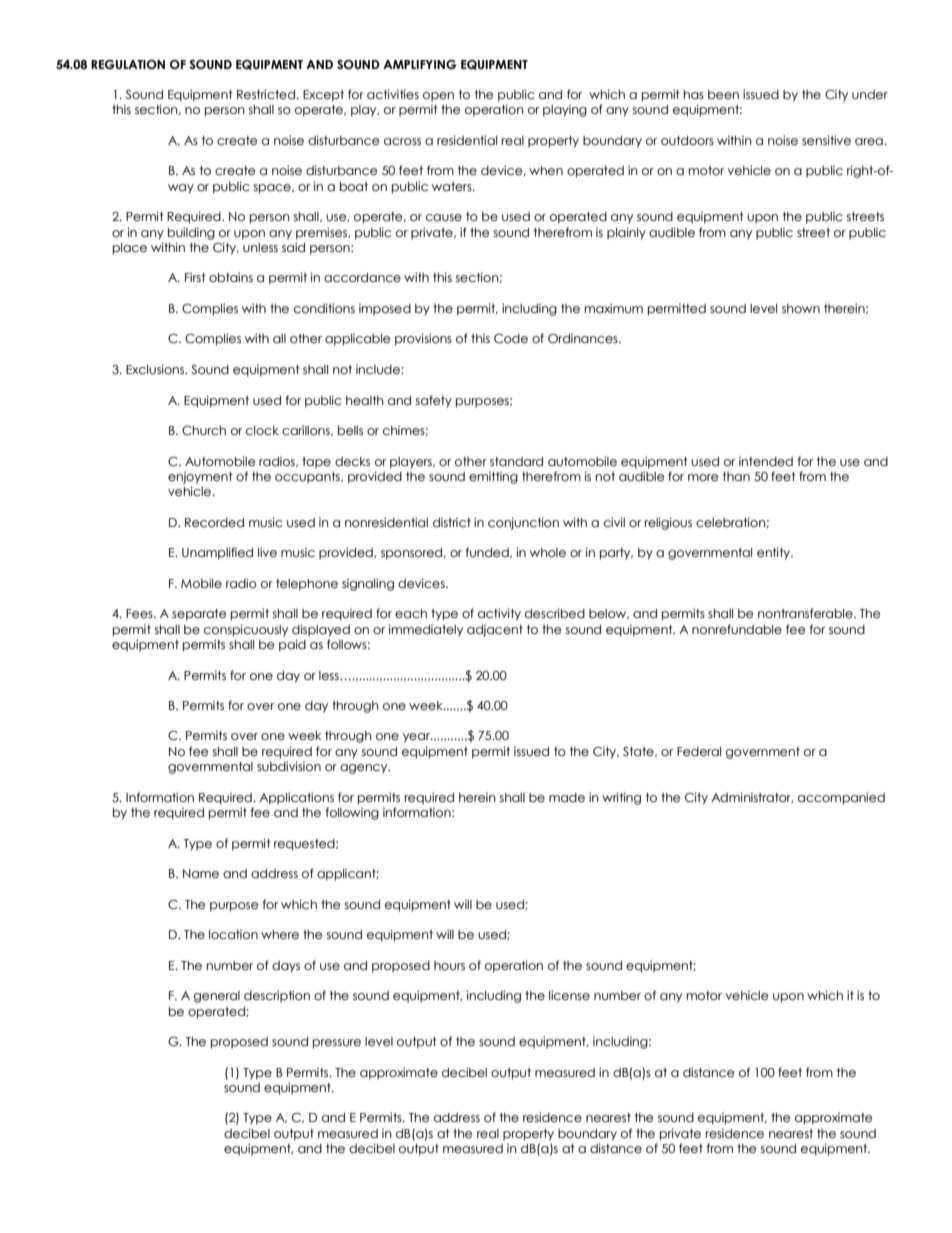  What do you see at coordinates (766, 461) in the screenshot?
I see `intended` at bounding box center [766, 461].
